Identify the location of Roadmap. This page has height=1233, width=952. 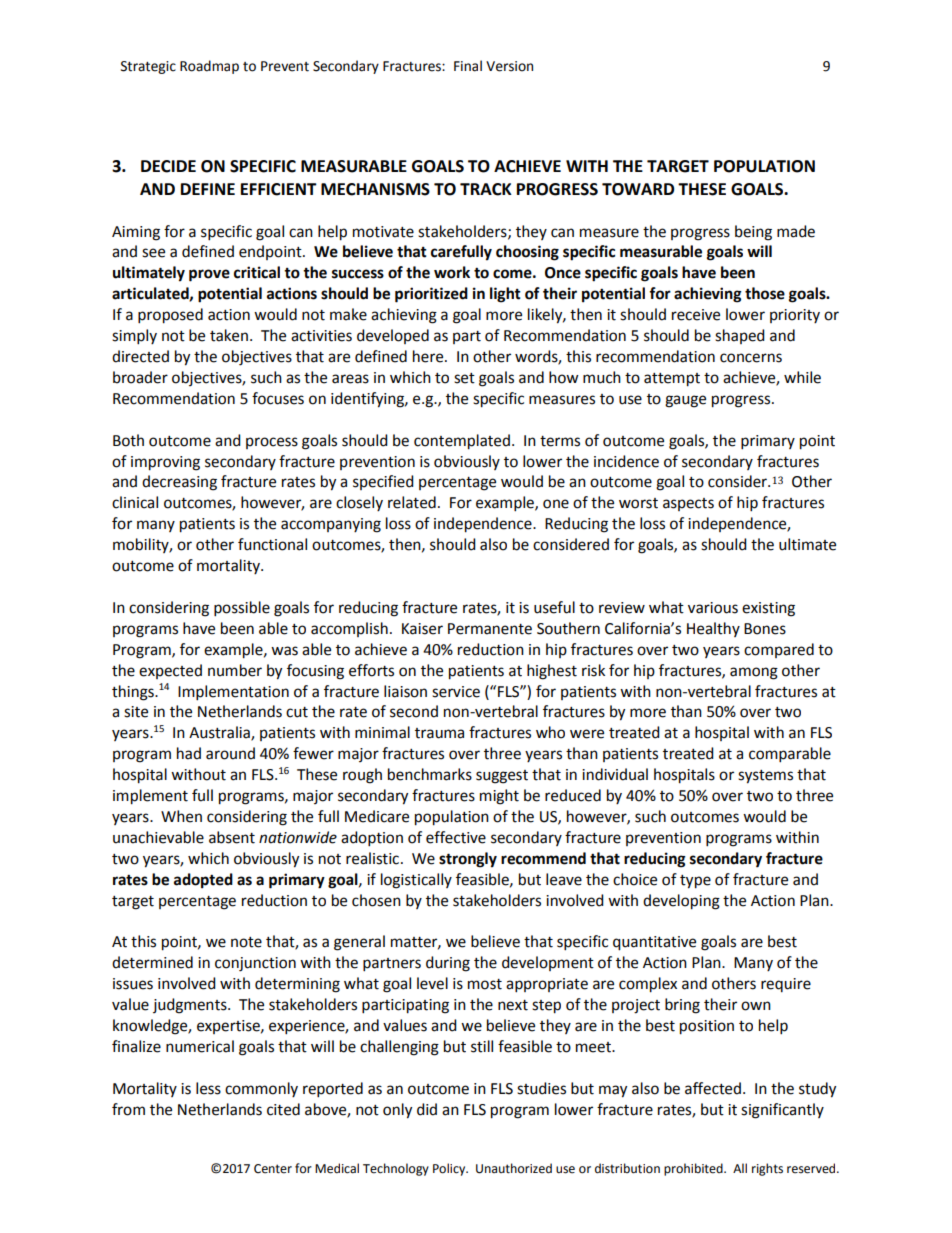
(209, 67).
